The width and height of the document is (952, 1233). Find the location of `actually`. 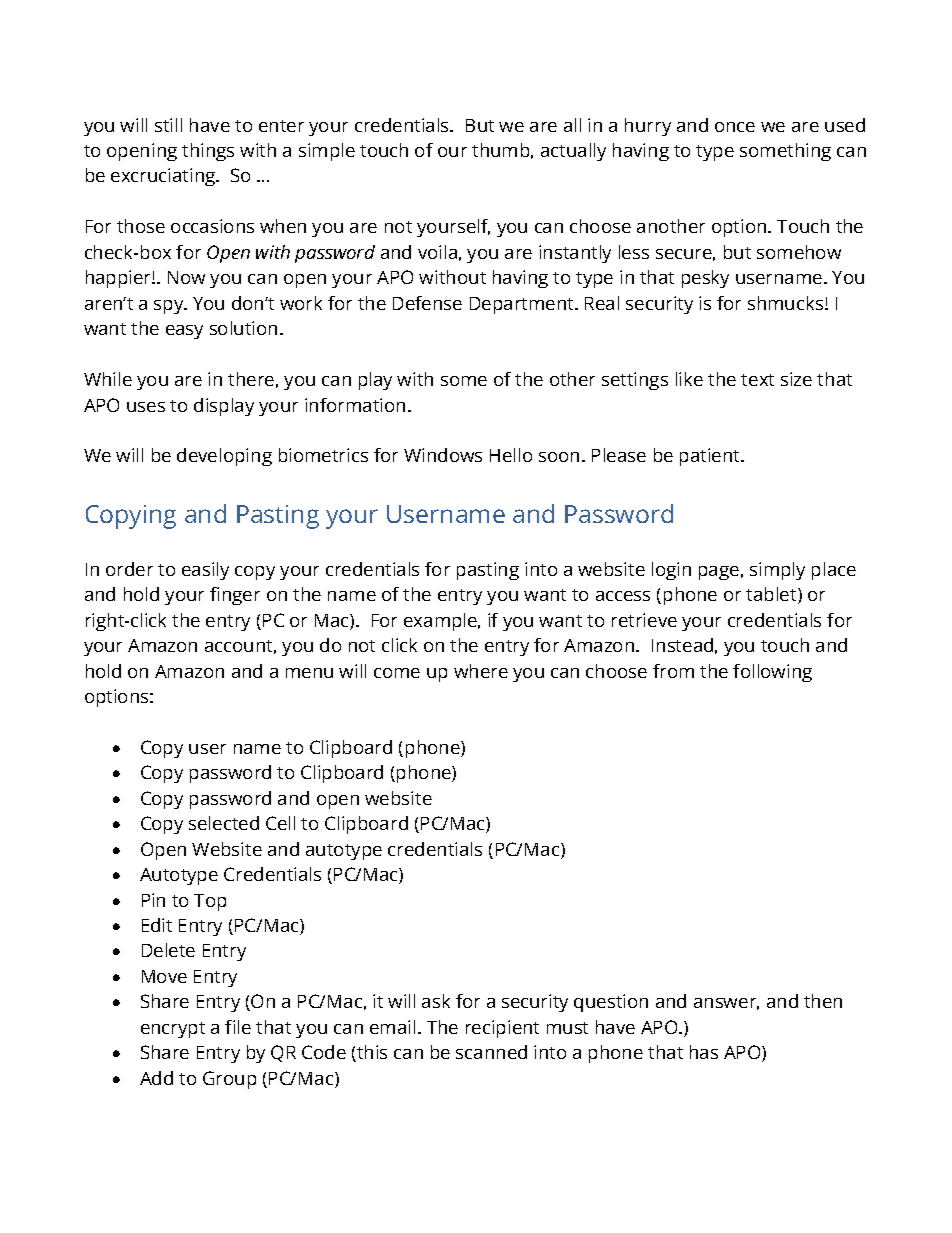

actually is located at coordinates (573, 152).
